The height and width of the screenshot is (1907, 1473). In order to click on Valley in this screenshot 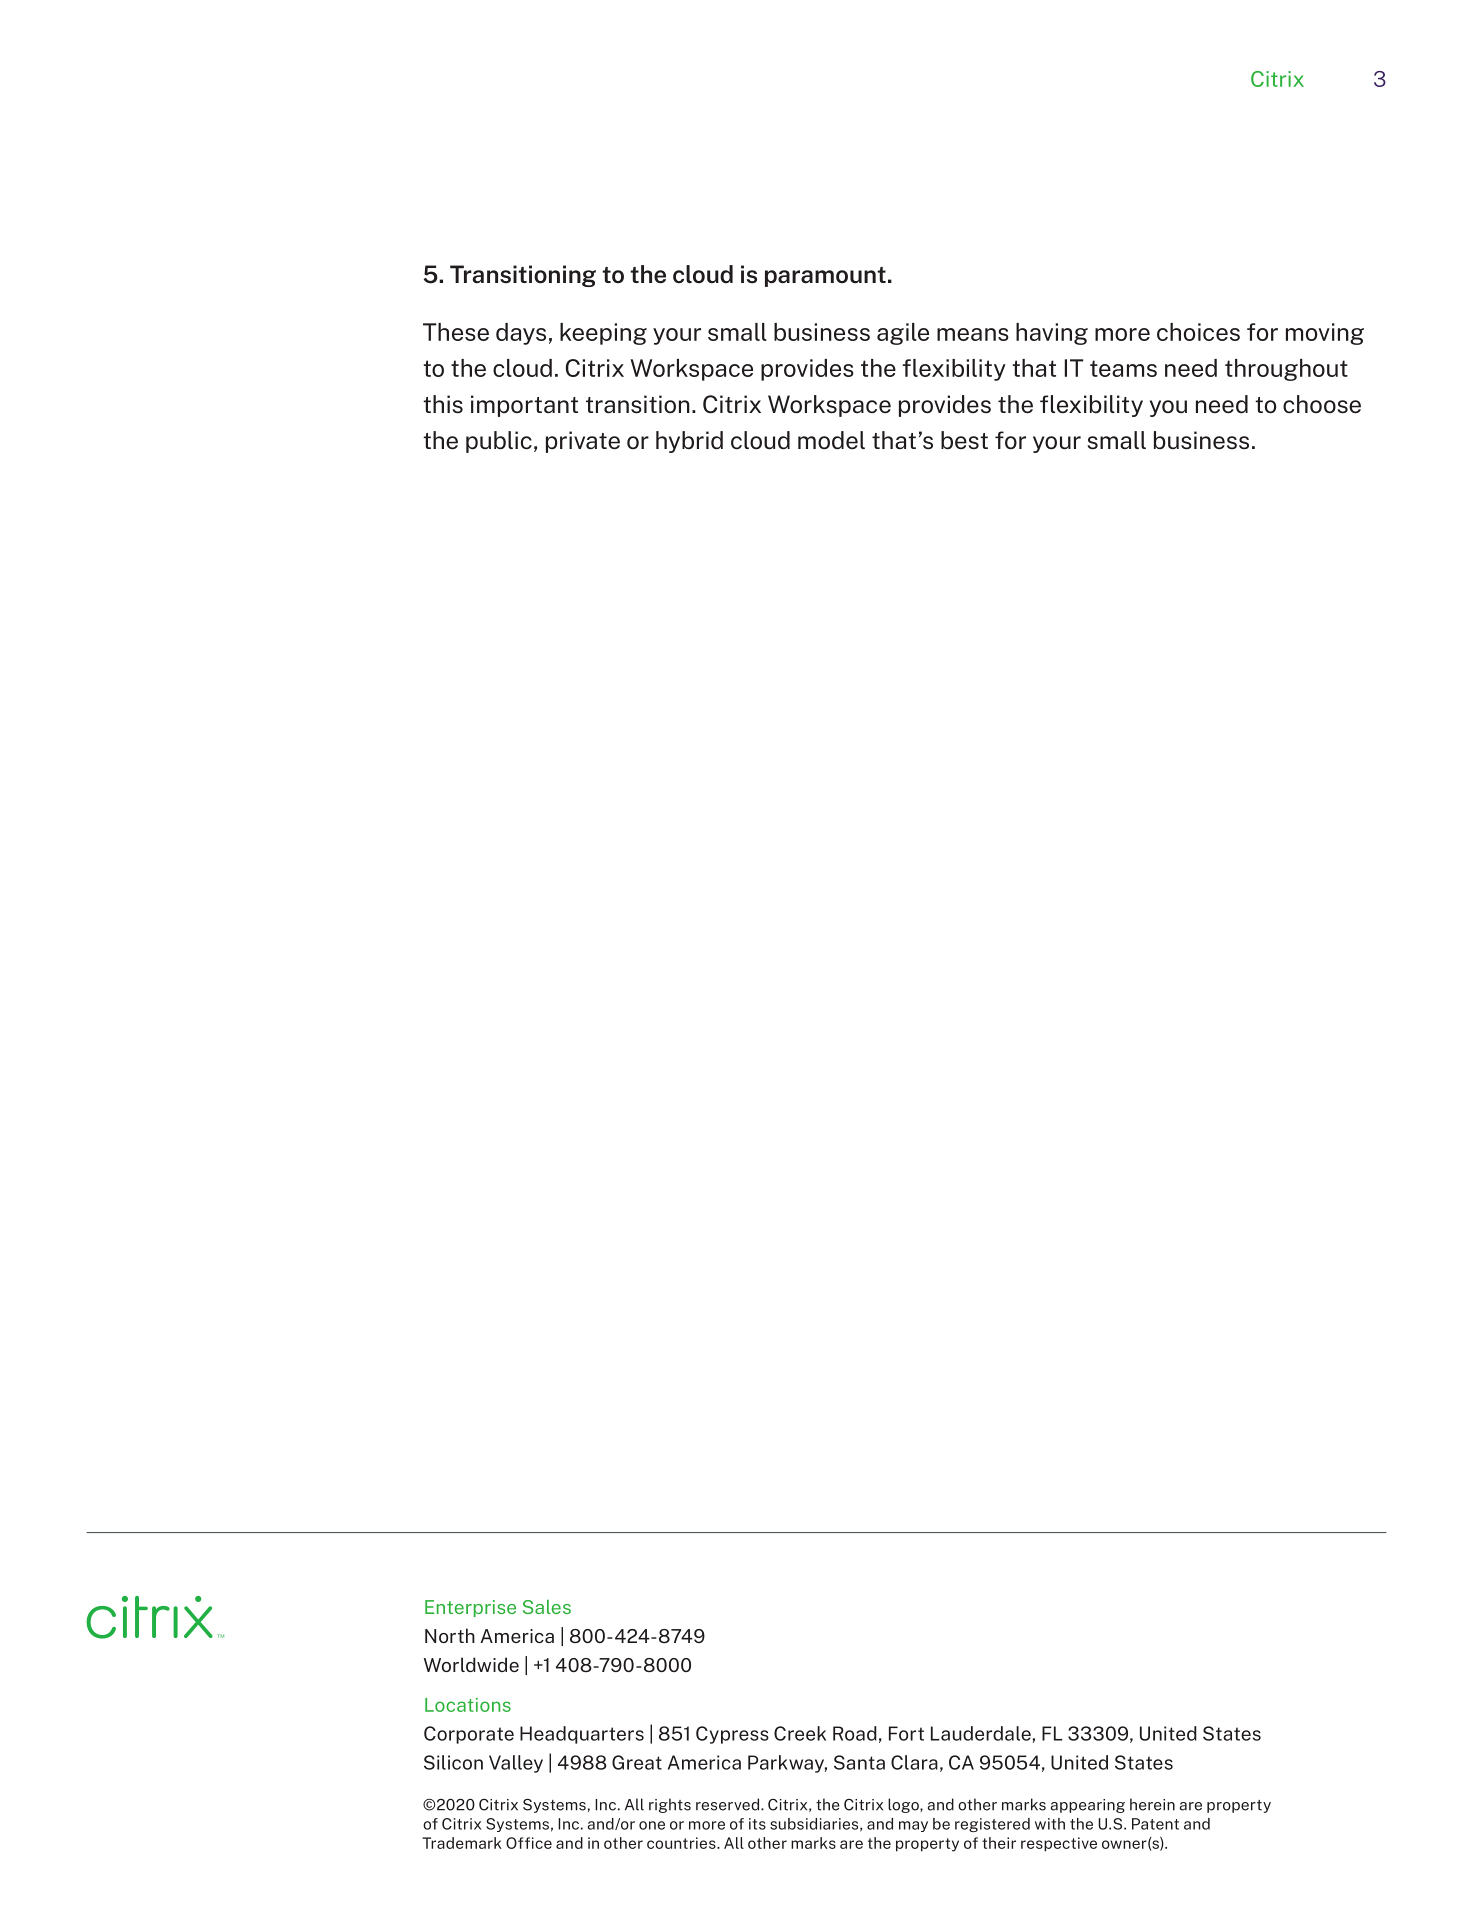, I will do `click(516, 1764)`.
